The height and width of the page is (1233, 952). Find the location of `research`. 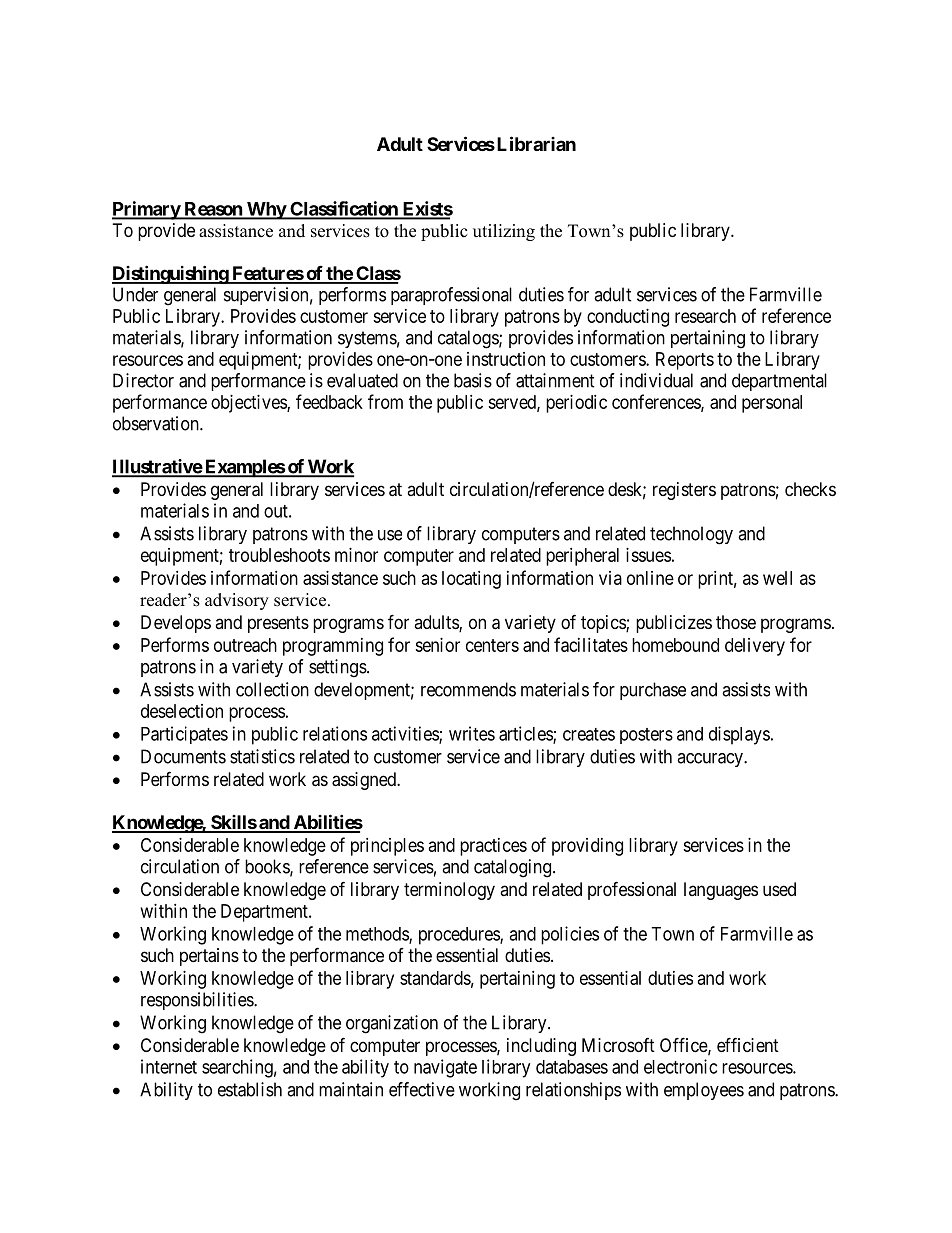

research is located at coordinates (705, 316).
